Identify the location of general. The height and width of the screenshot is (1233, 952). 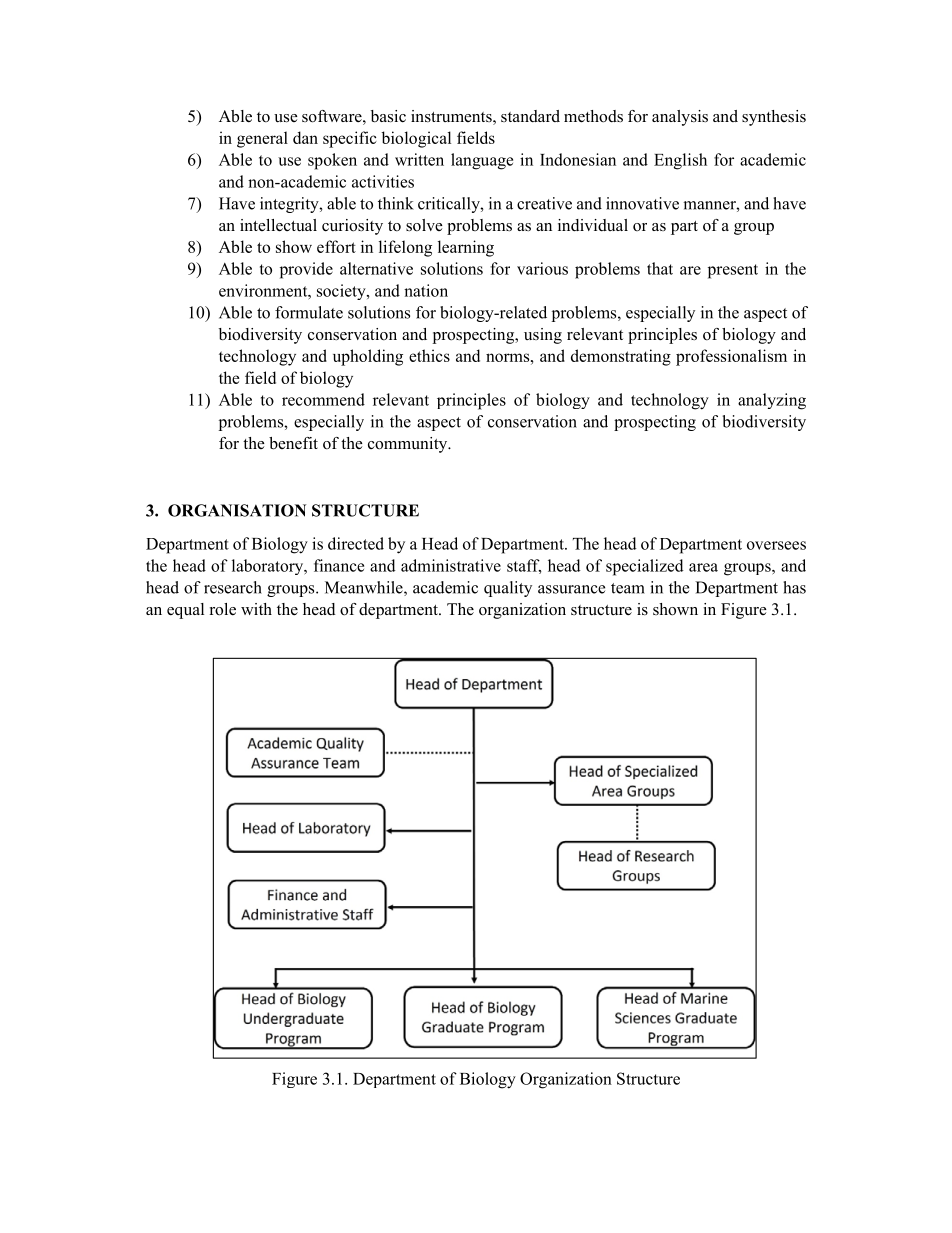
(262, 139).
